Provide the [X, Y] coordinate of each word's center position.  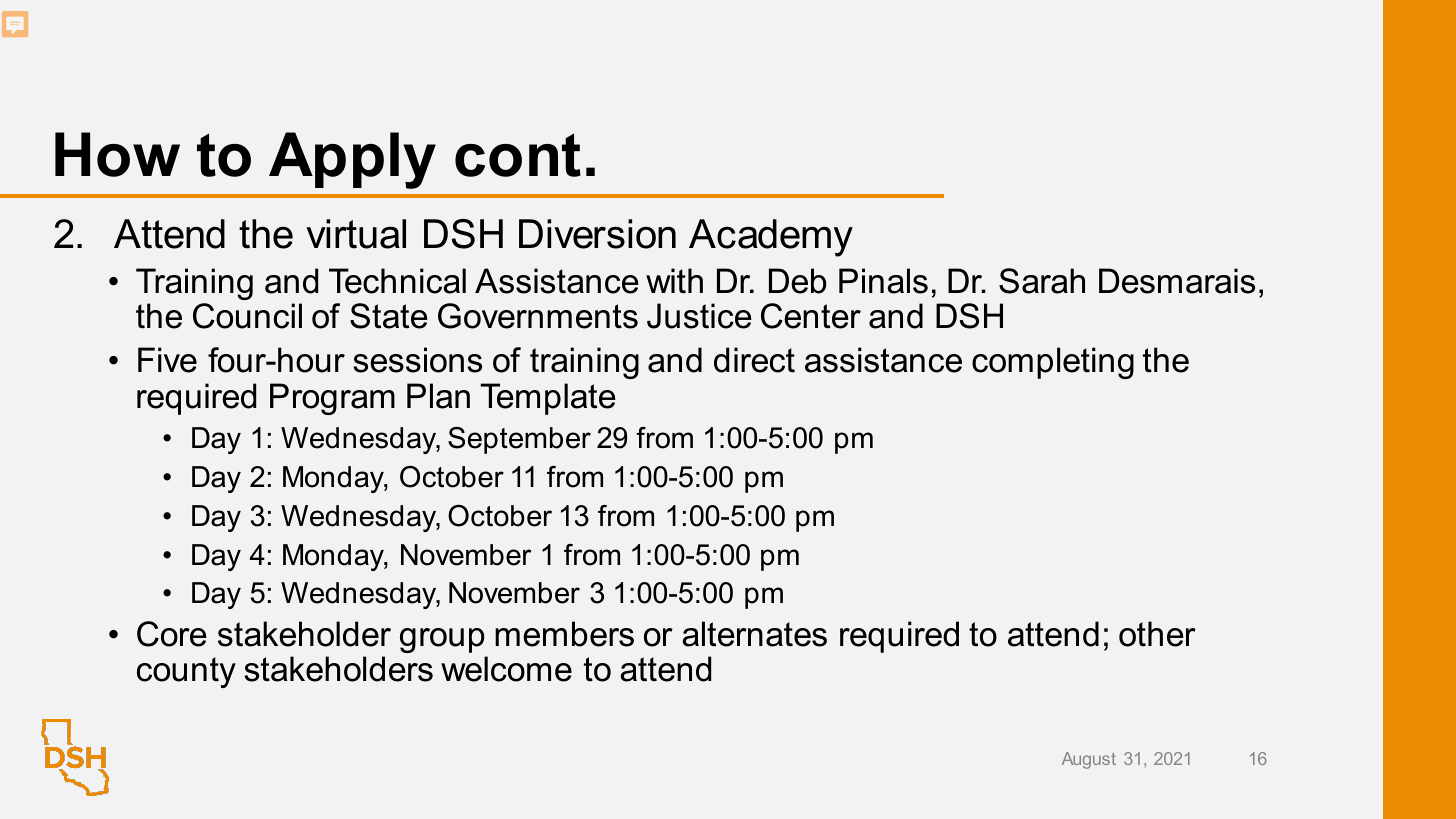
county [186, 672]
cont [518, 155]
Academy [771, 238]
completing [1053, 363]
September [519, 440]
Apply [352, 160]
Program [332, 399]
